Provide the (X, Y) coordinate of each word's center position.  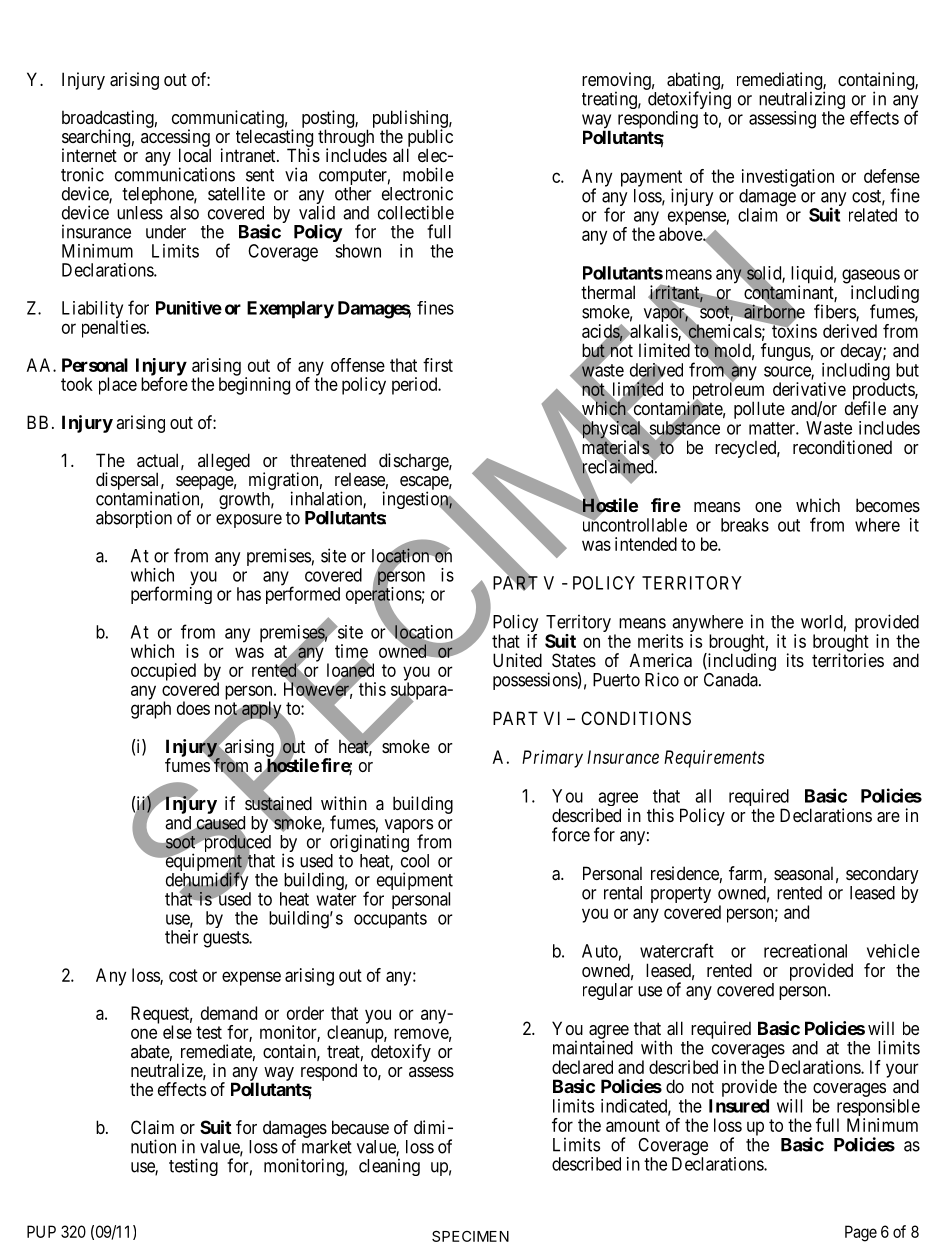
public (430, 139)
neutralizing (802, 101)
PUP (41, 1231)
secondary (882, 875)
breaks (745, 525)
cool (415, 861)
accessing (176, 139)
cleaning (389, 1167)
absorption (134, 519)
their (181, 937)
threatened (328, 460)
